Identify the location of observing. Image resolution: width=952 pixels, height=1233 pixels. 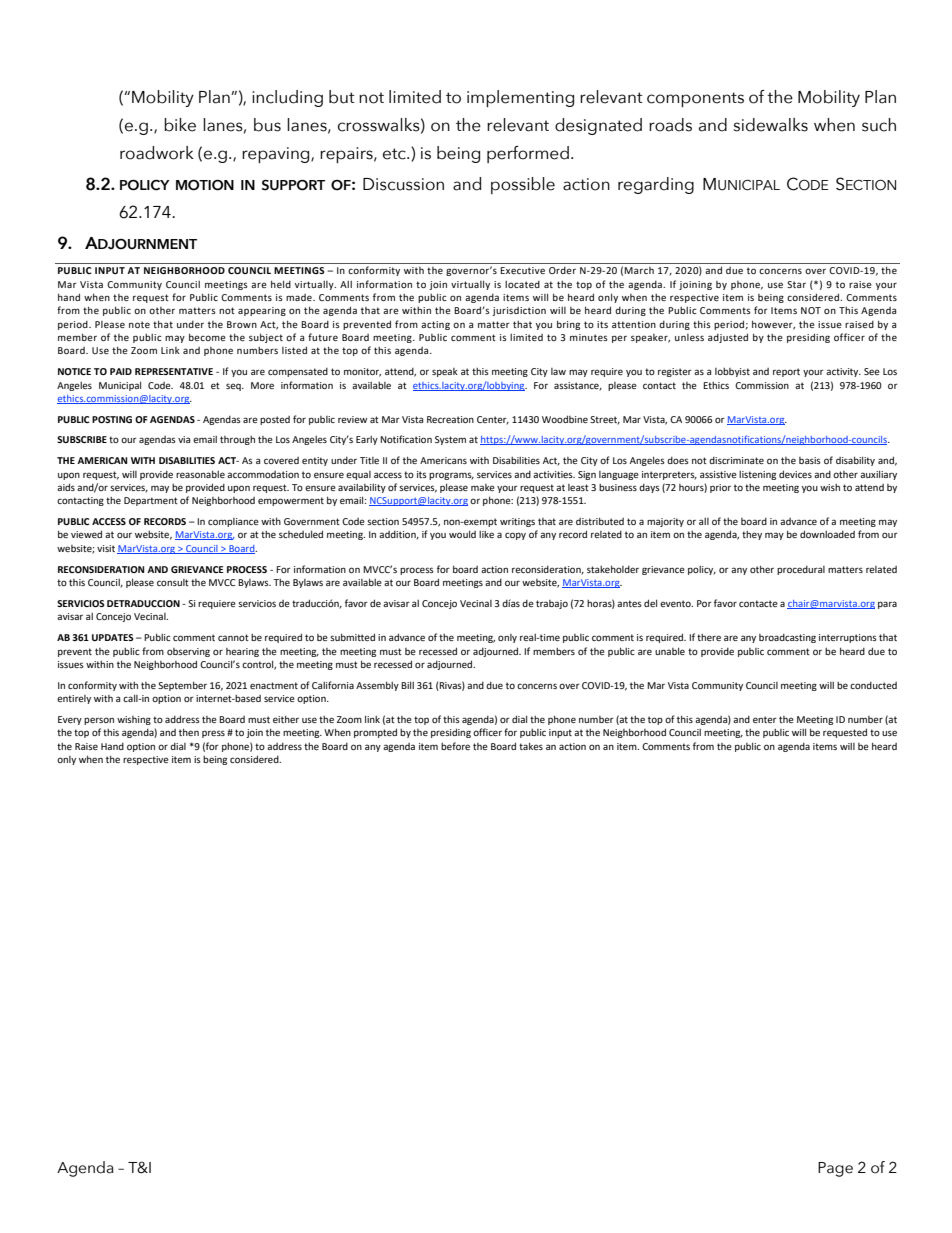
(188, 652).
